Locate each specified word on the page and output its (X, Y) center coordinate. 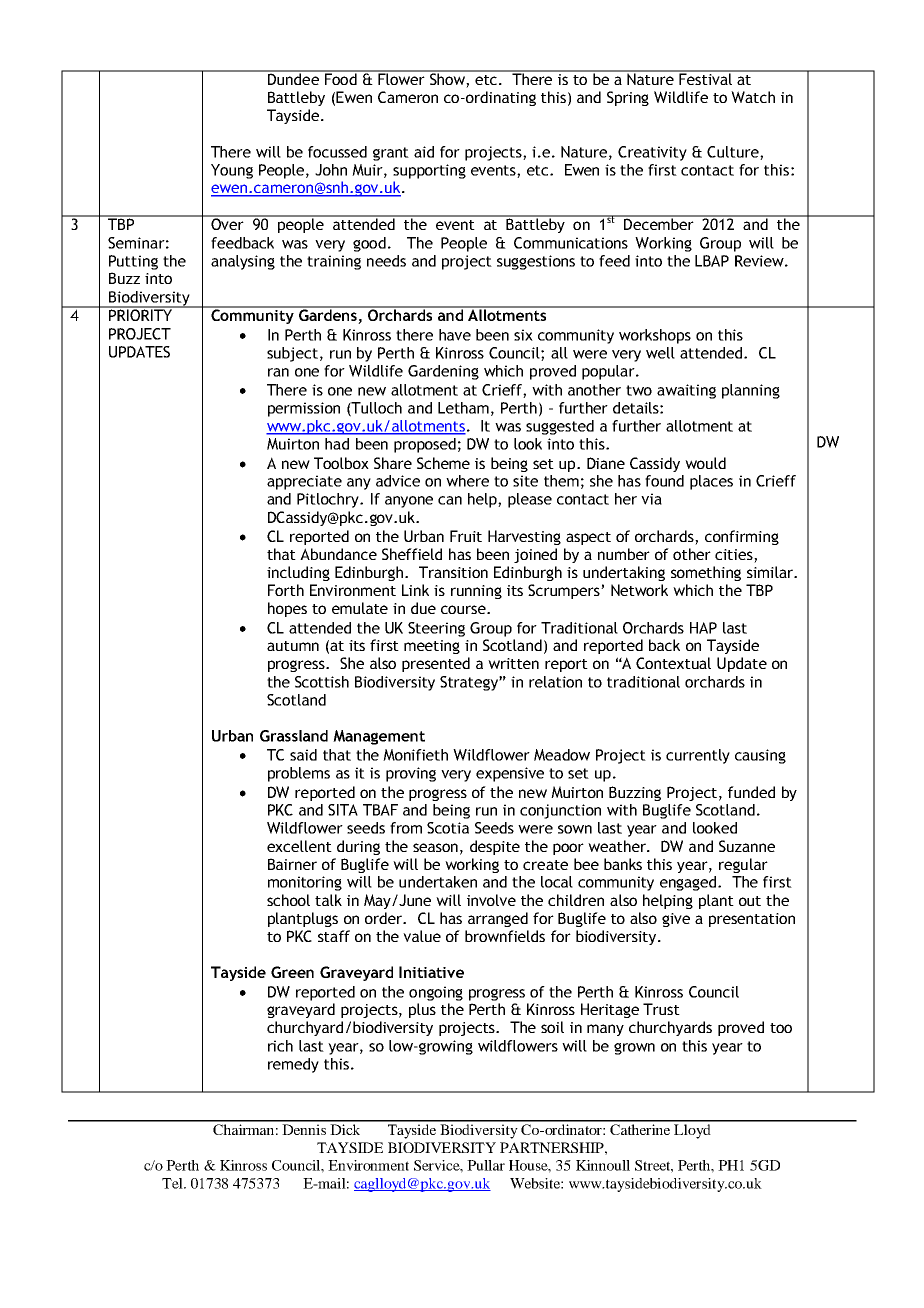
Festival (706, 78)
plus (422, 1010)
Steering (436, 629)
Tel (173, 1183)
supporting (429, 171)
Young (232, 171)
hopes (287, 609)
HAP (703, 628)
